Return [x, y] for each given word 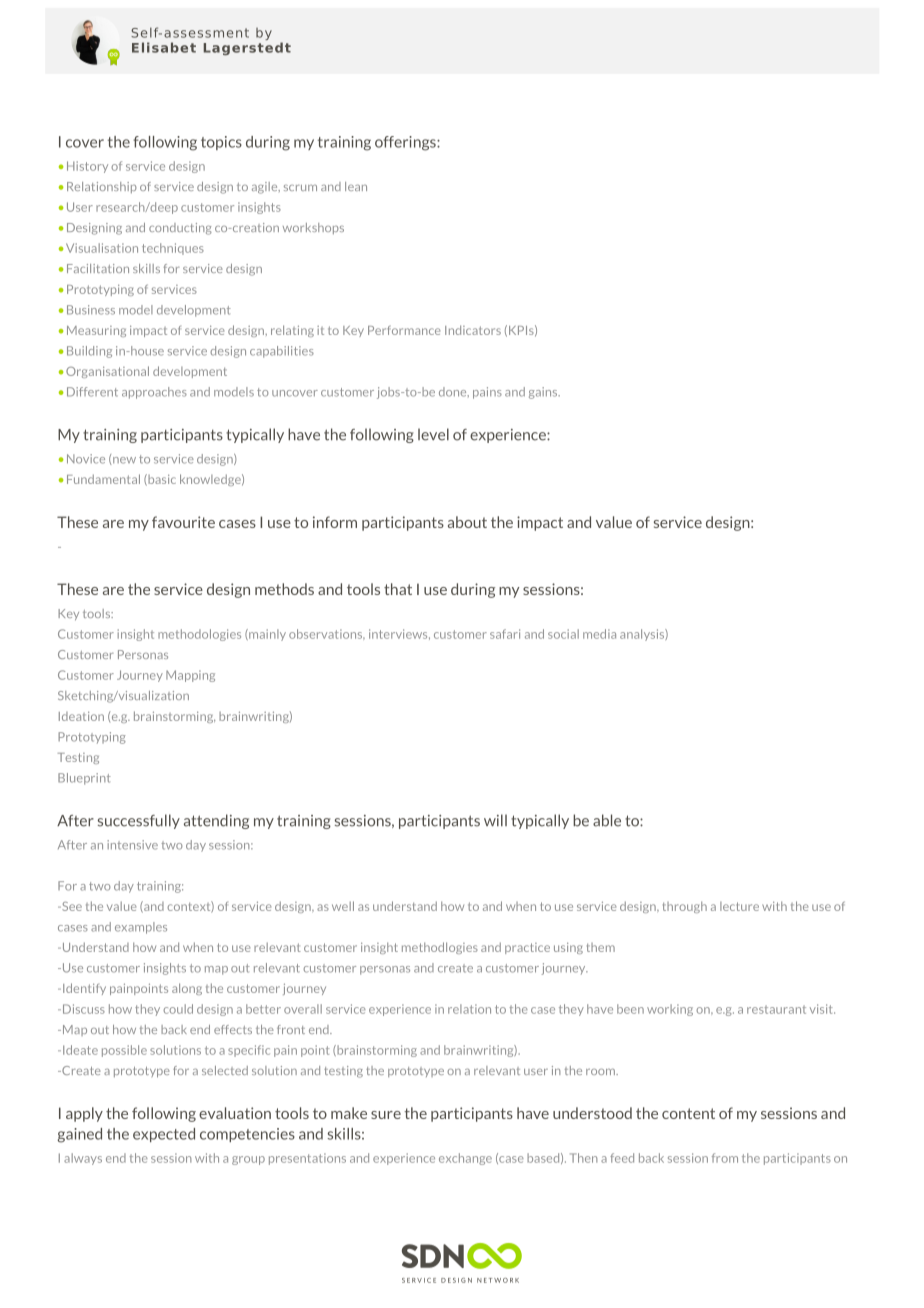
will [495, 820]
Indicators [473, 330]
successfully [139, 821]
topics [221, 143]
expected [164, 1135]
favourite [183, 522]
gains [544, 393]
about [467, 522]
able [607, 820]
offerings [406, 143]
